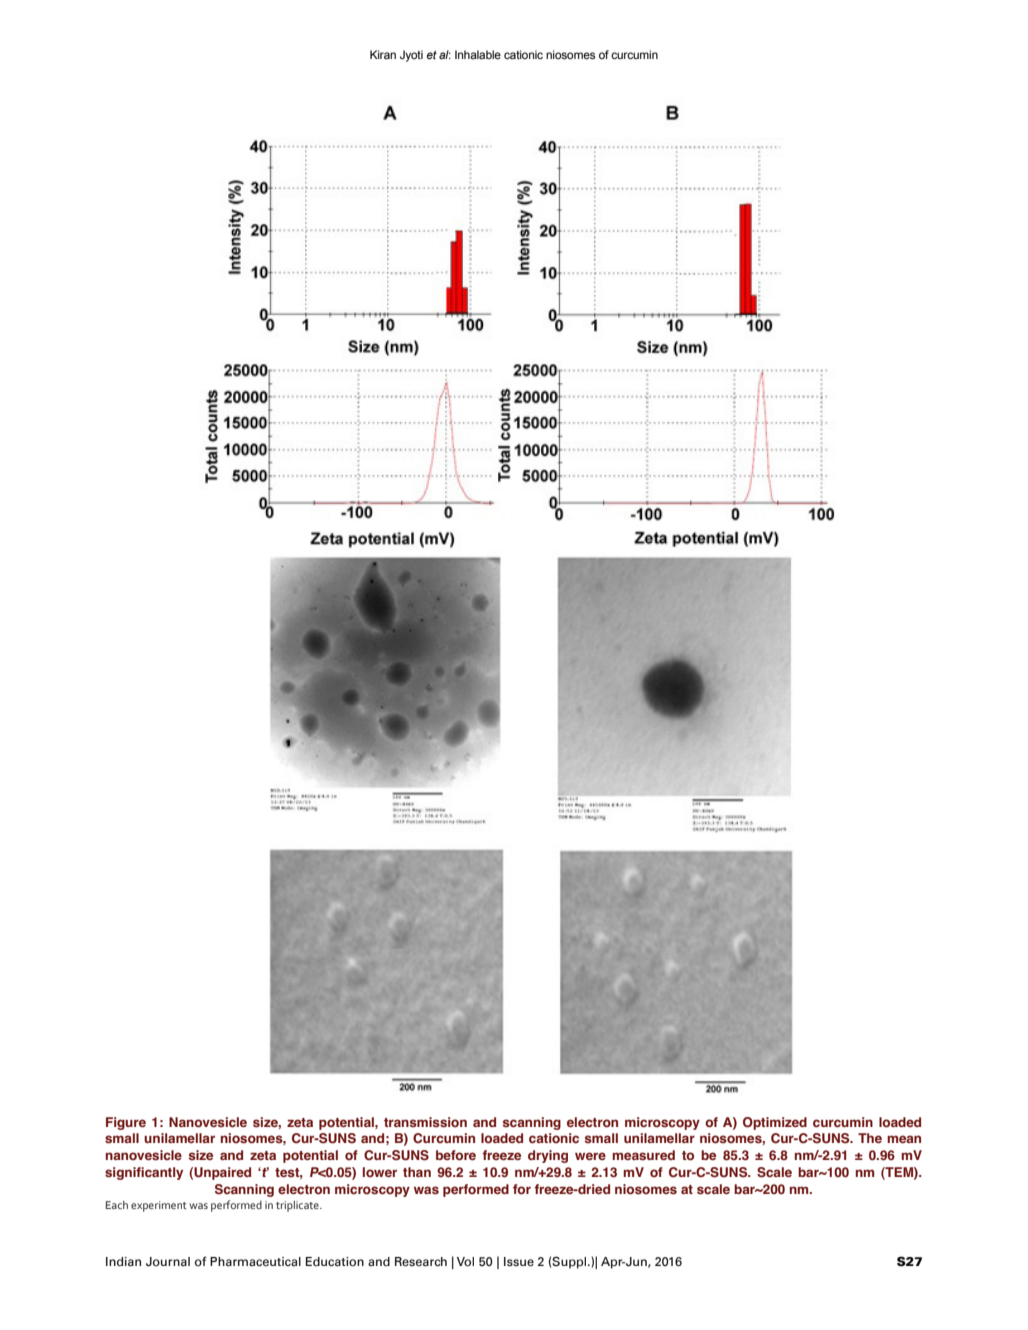 This image has width=1028, height=1330. What do you see at coordinates (425, 1122) in the image?
I see `transmission` at bounding box center [425, 1122].
